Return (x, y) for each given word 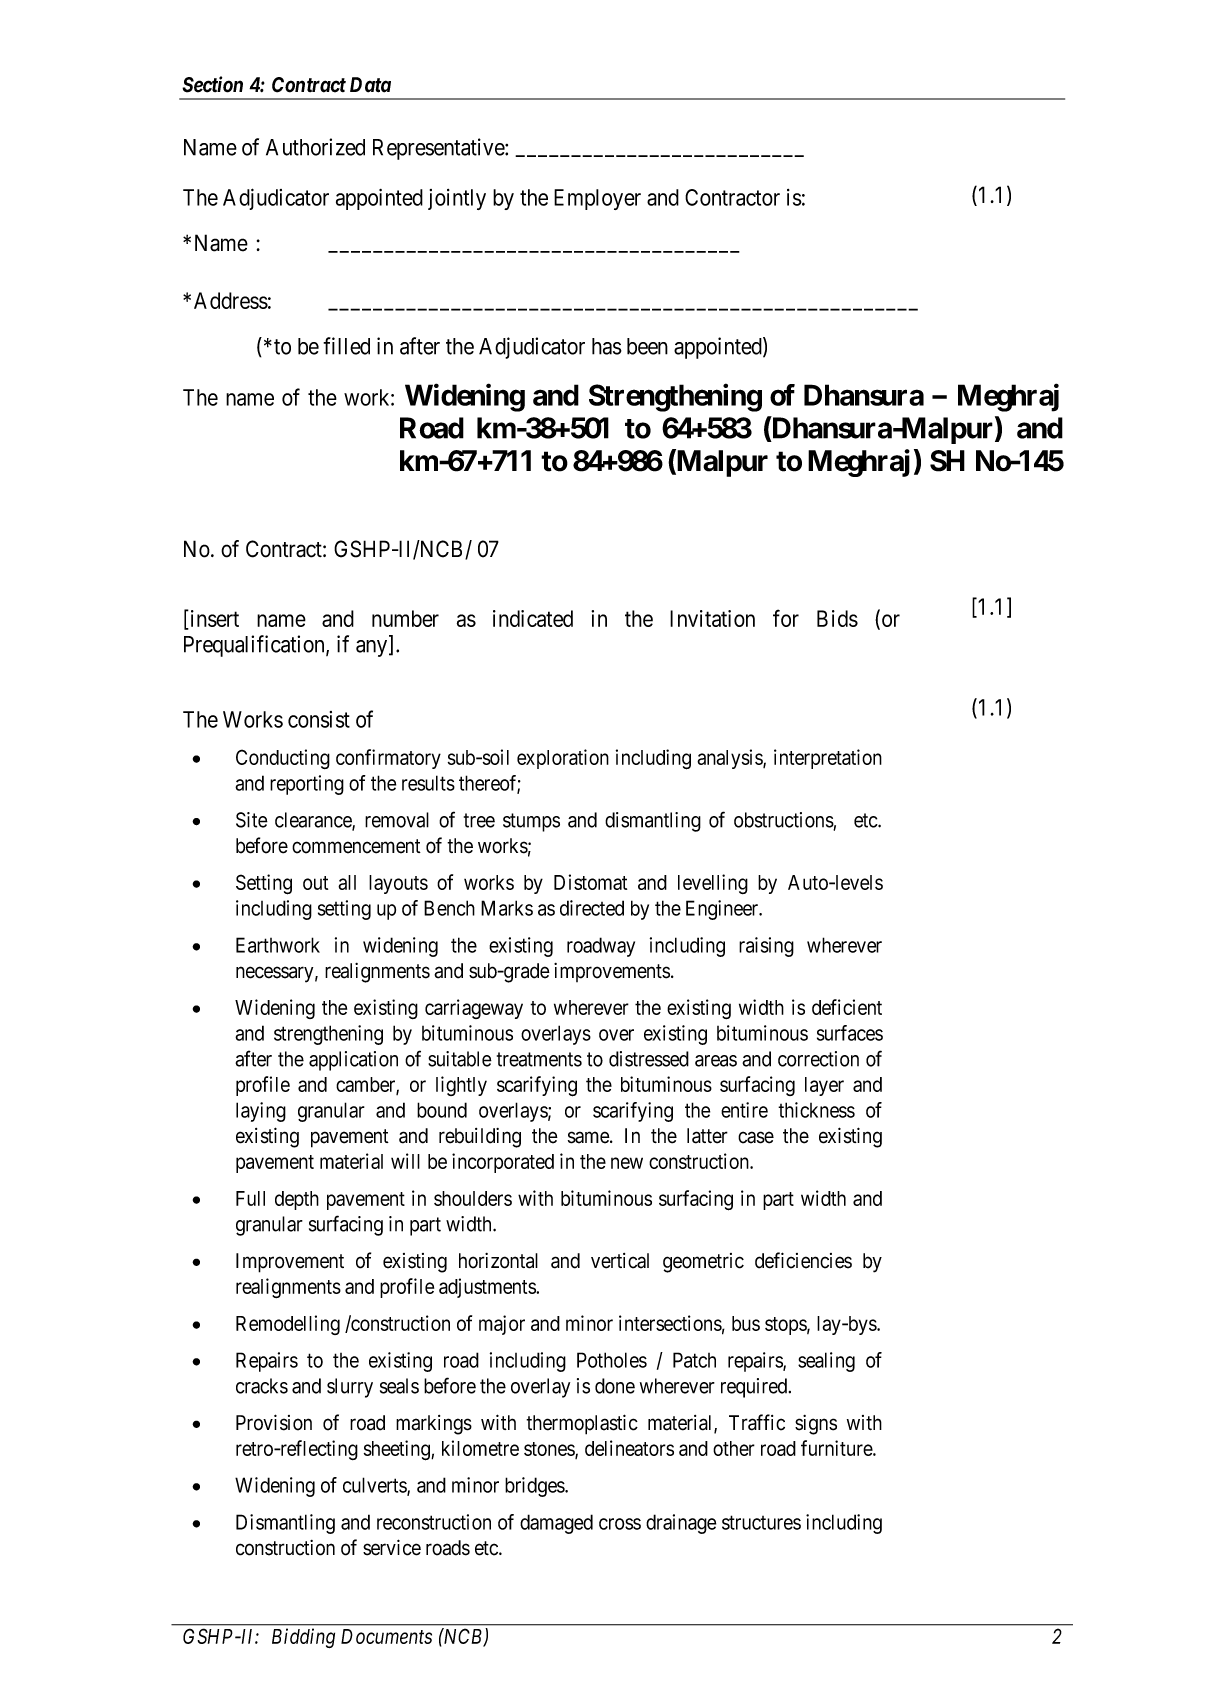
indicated (533, 618)
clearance (314, 821)
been (647, 346)
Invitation (712, 618)
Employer (597, 199)
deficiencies (803, 1260)
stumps (531, 822)
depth (297, 1200)
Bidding (303, 1638)
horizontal (498, 1261)
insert (213, 619)
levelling (713, 884)
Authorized (315, 147)
